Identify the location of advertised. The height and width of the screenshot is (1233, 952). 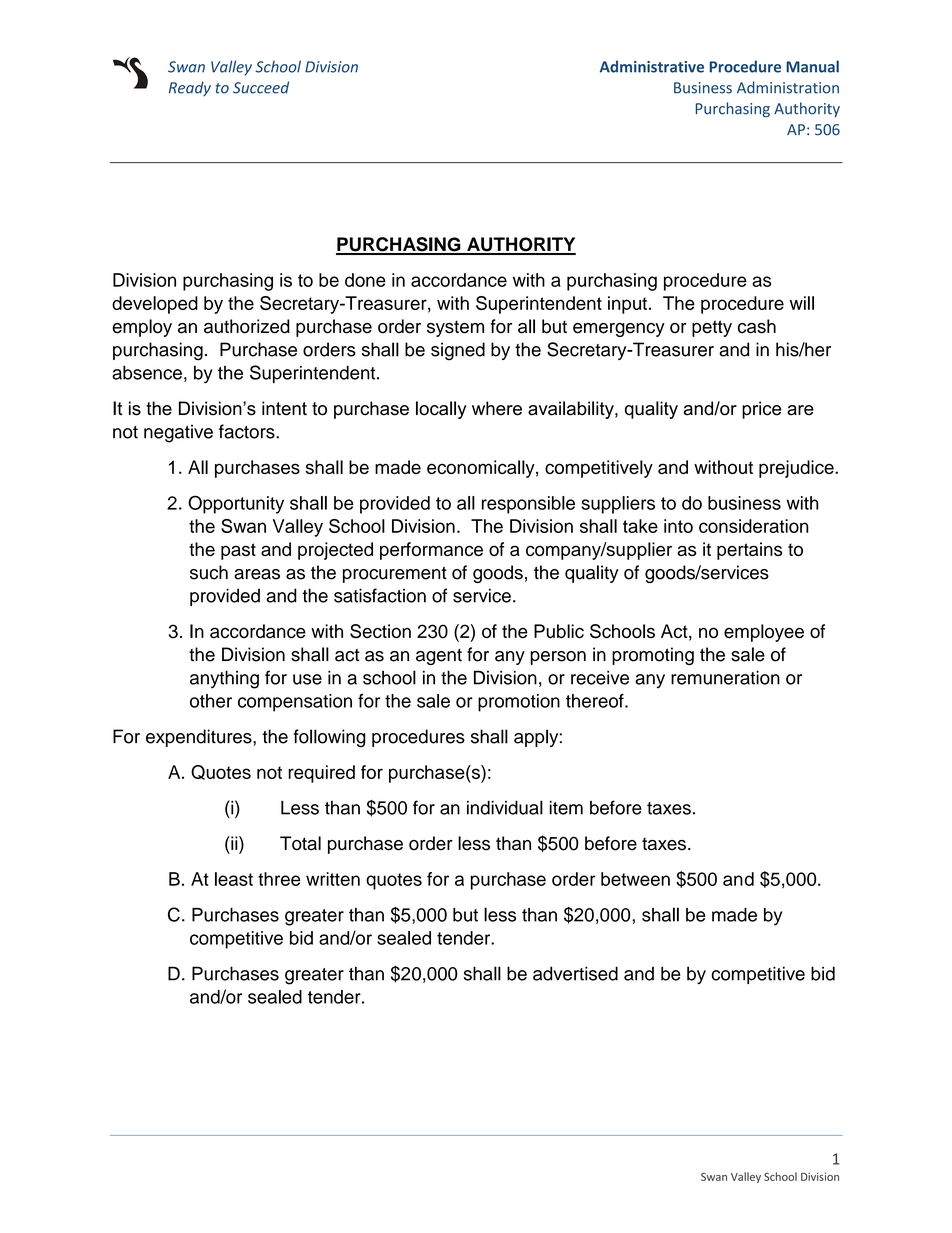
(575, 973).
